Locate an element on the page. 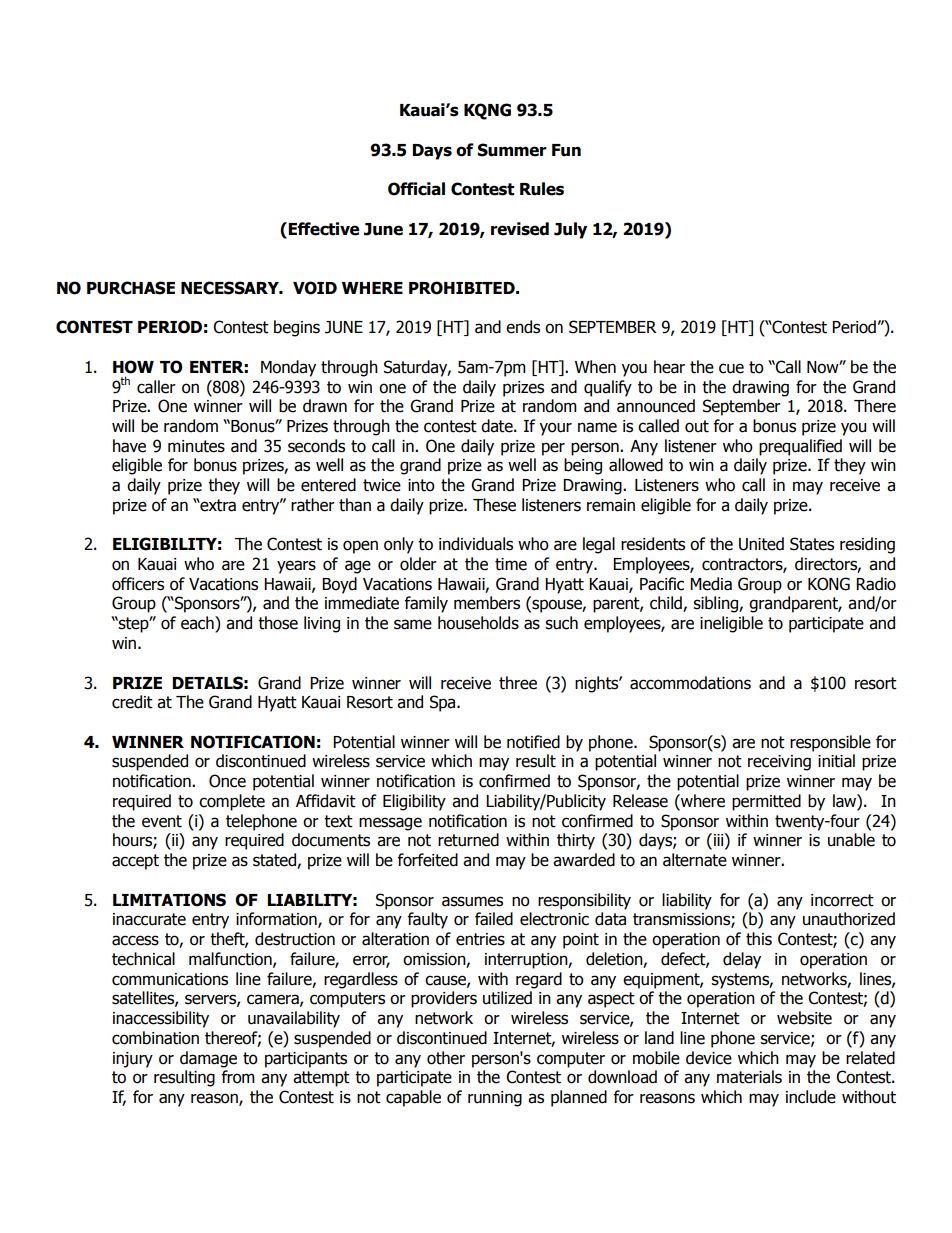 Image resolution: width=952 pixels, height=1233 pixels. running is located at coordinates (495, 1099).
